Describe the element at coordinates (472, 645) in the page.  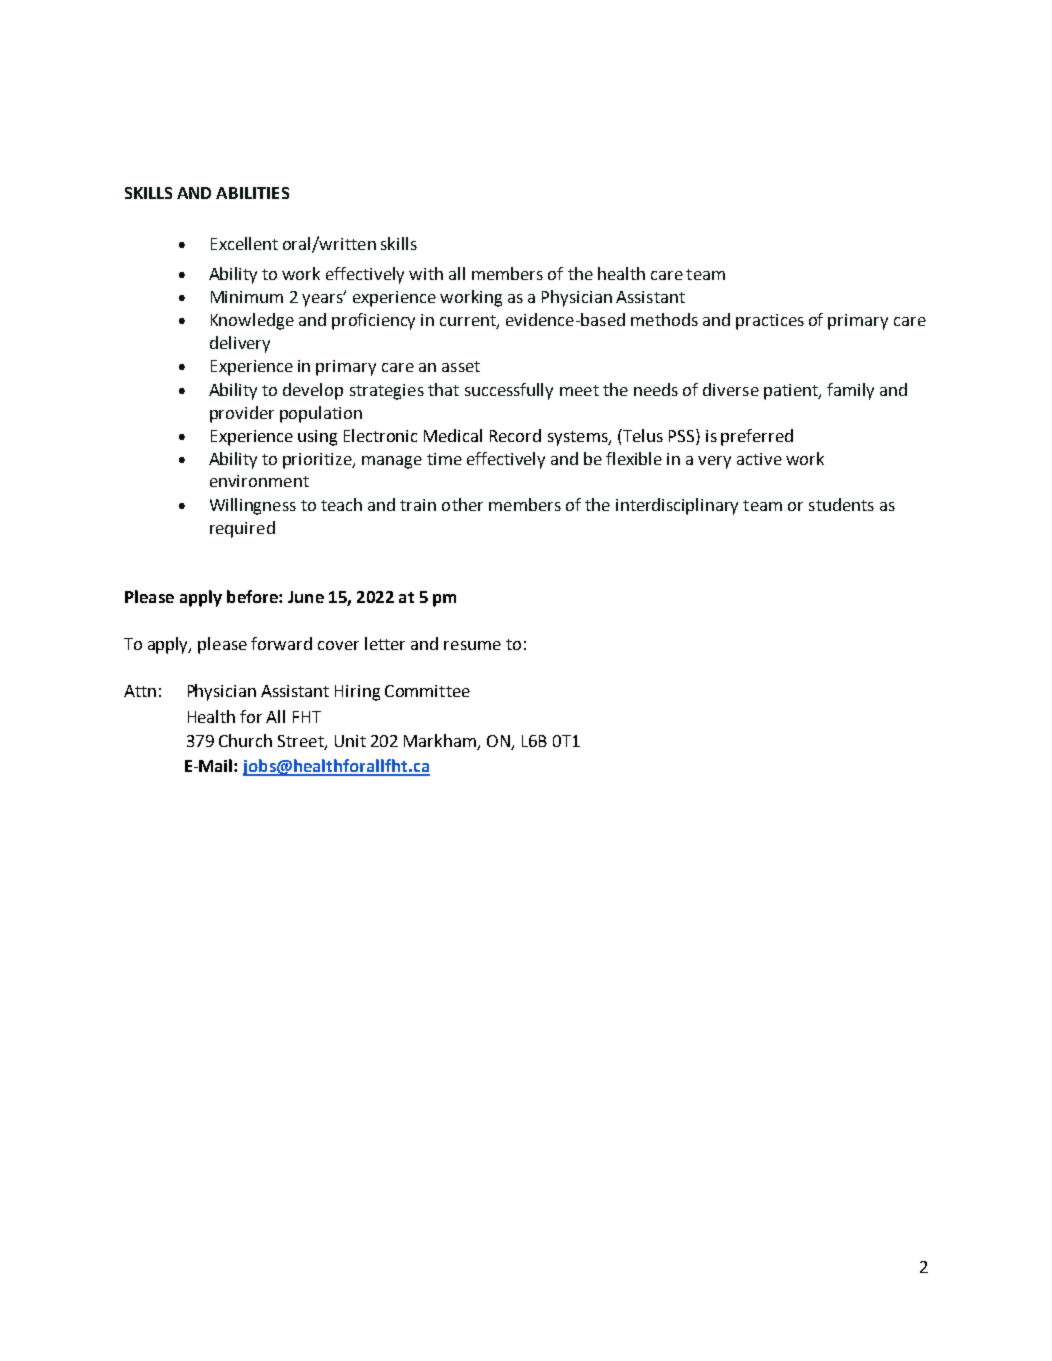
I see `resume` at that location.
